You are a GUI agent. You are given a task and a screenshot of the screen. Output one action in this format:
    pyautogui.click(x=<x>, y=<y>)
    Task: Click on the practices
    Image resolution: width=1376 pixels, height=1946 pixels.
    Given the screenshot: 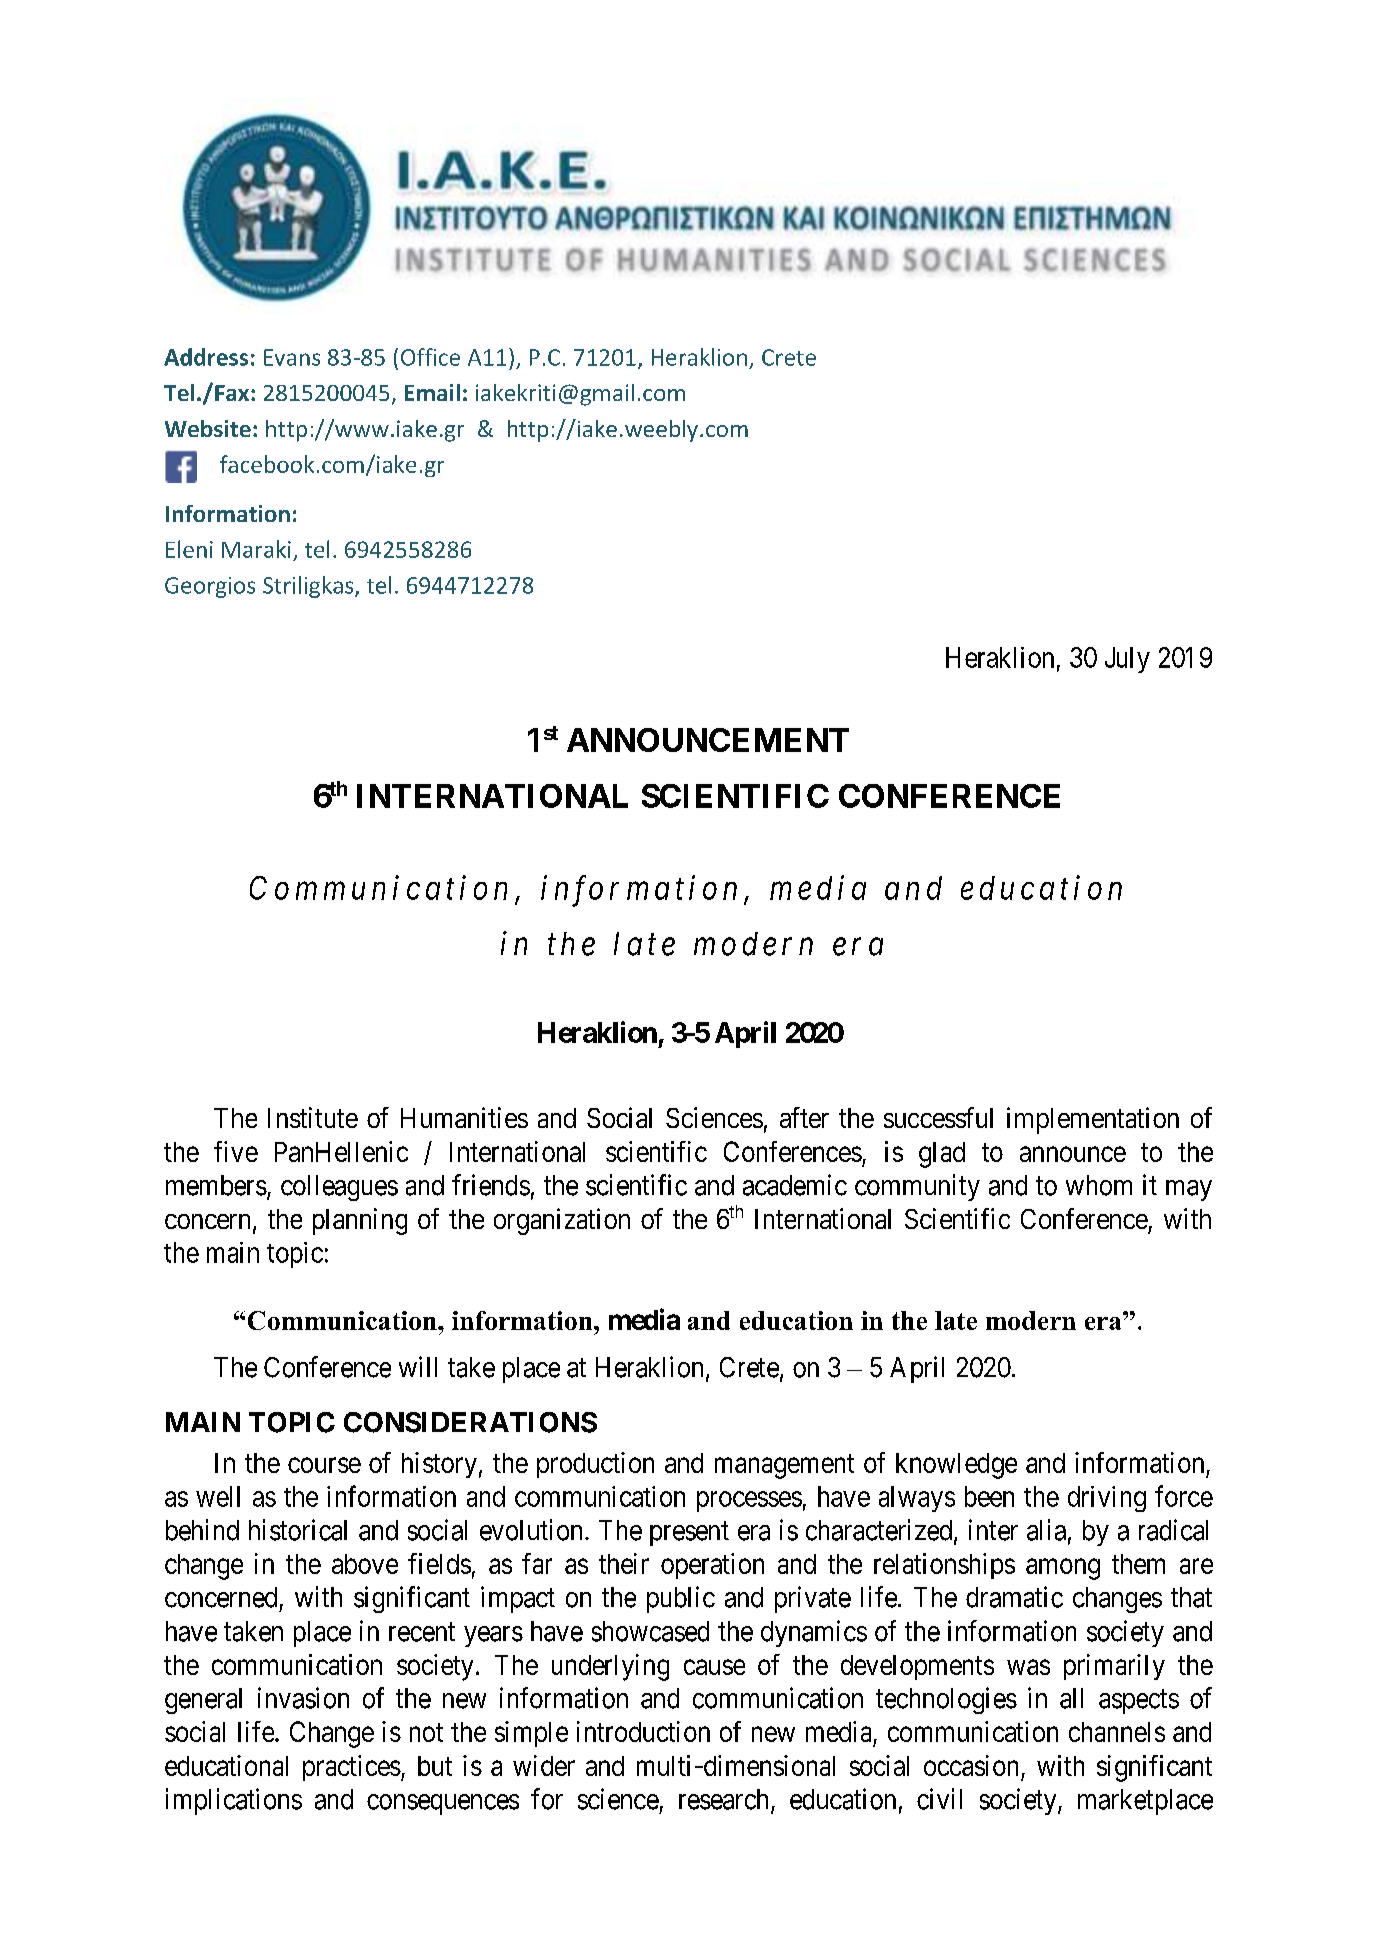 What is the action you would take?
    pyautogui.click(x=352, y=1768)
